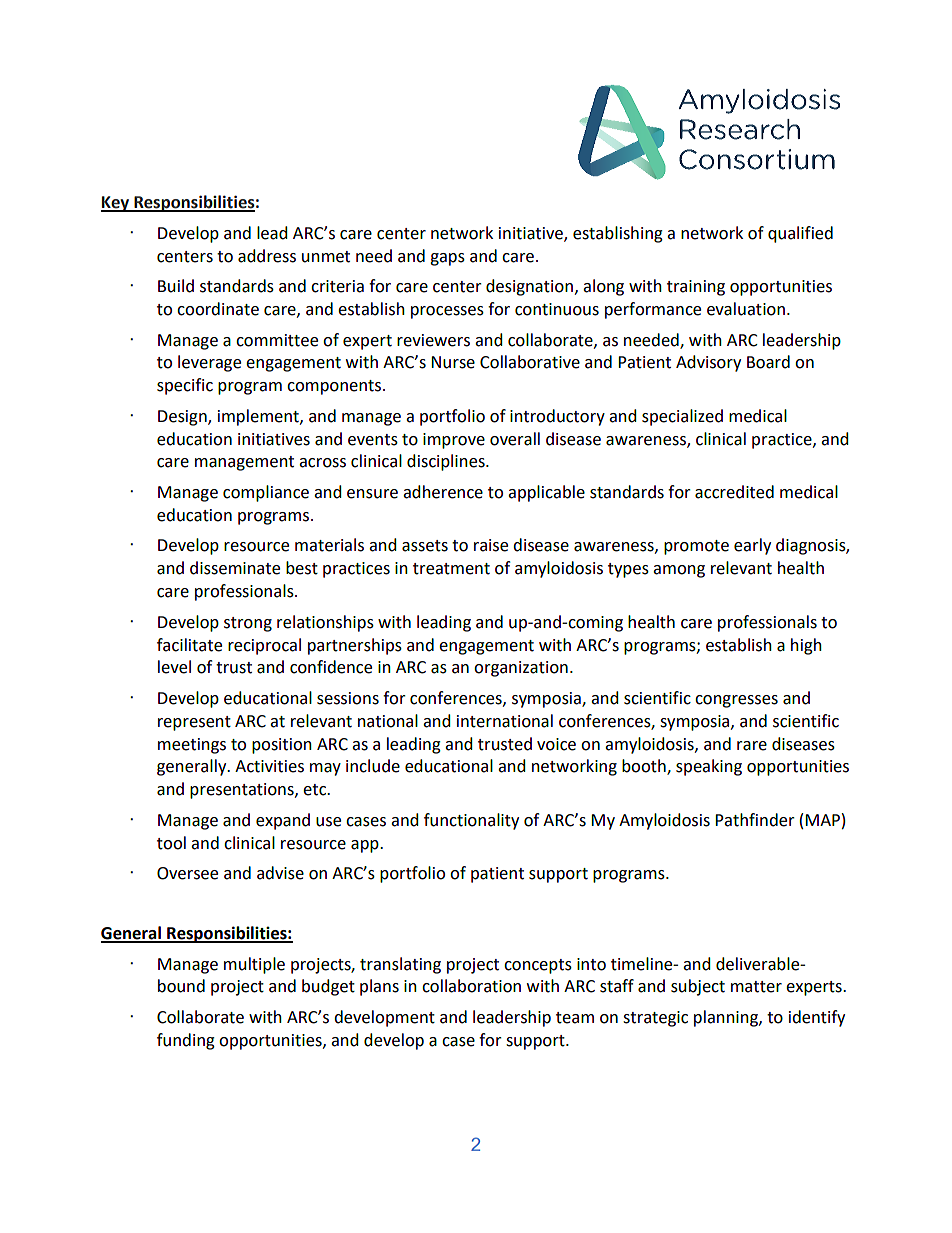  Describe the element at coordinates (186, 1041) in the screenshot. I see `funding` at that location.
